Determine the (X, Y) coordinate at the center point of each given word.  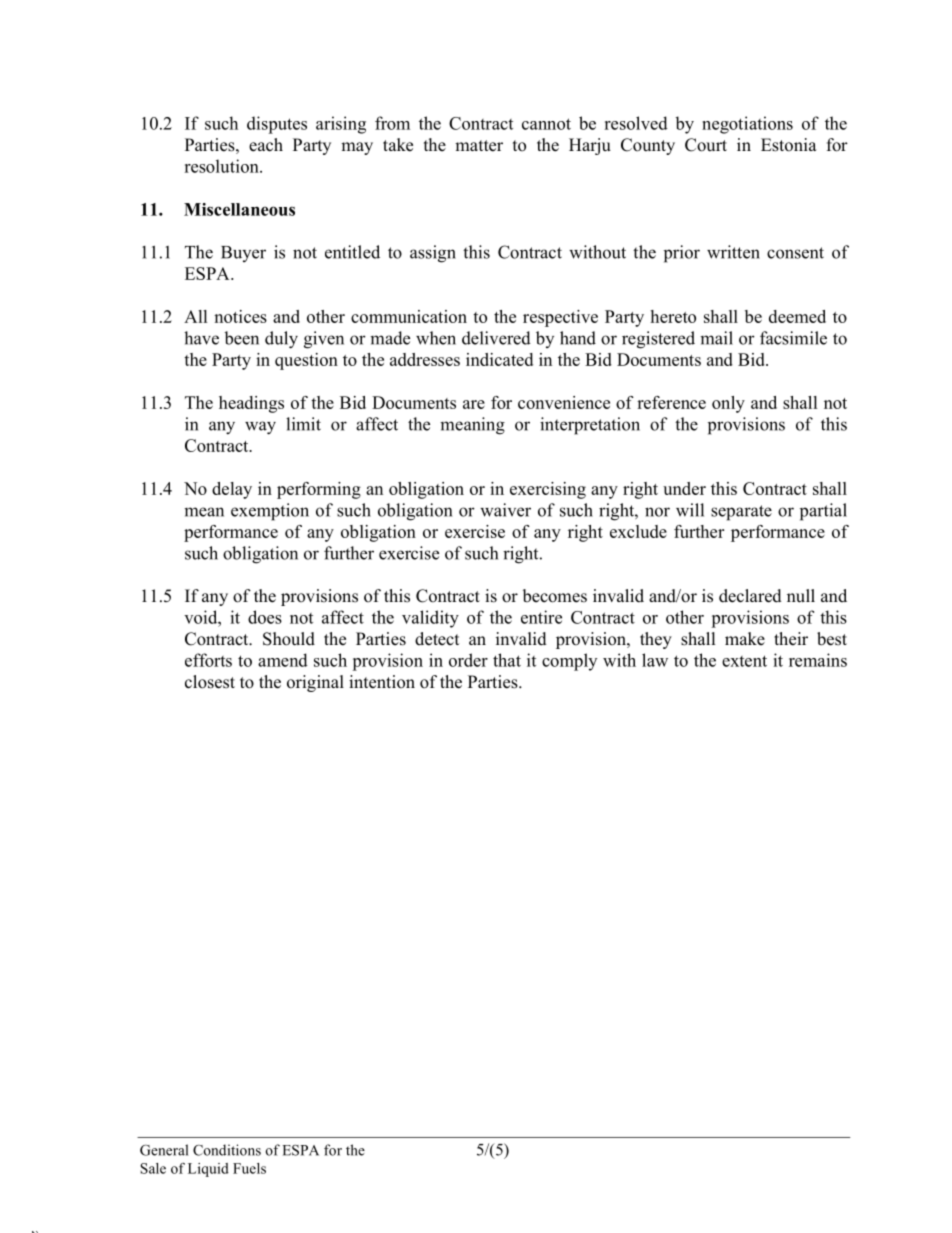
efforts (208, 660)
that (507, 660)
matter (479, 146)
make (745, 639)
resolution (222, 166)
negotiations (747, 125)
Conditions (227, 1150)
